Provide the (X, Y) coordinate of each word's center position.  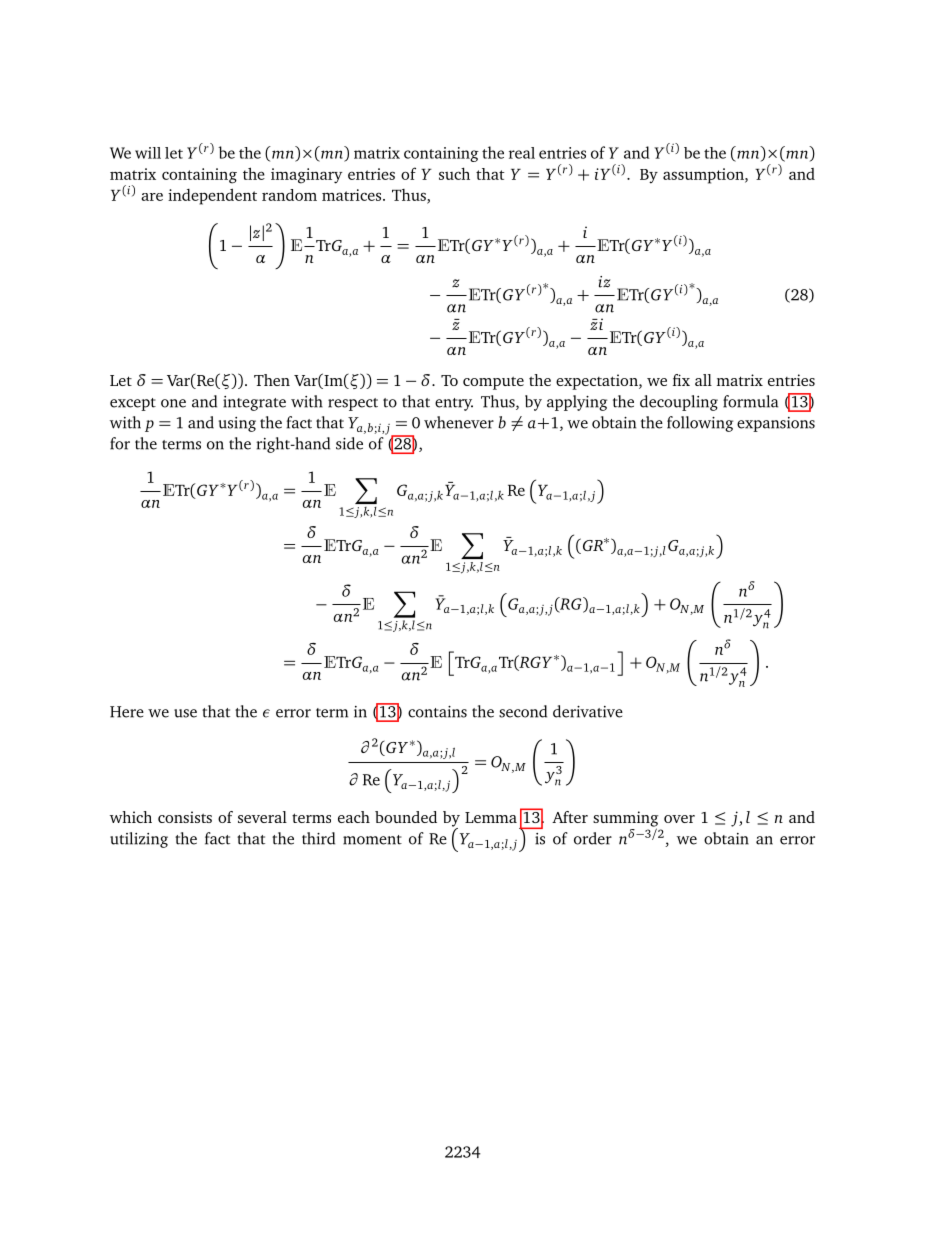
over (679, 819)
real (522, 153)
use (185, 713)
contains (437, 712)
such (454, 173)
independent (212, 196)
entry (454, 404)
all (703, 380)
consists (185, 817)
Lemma (491, 817)
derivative (588, 711)
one (173, 403)
